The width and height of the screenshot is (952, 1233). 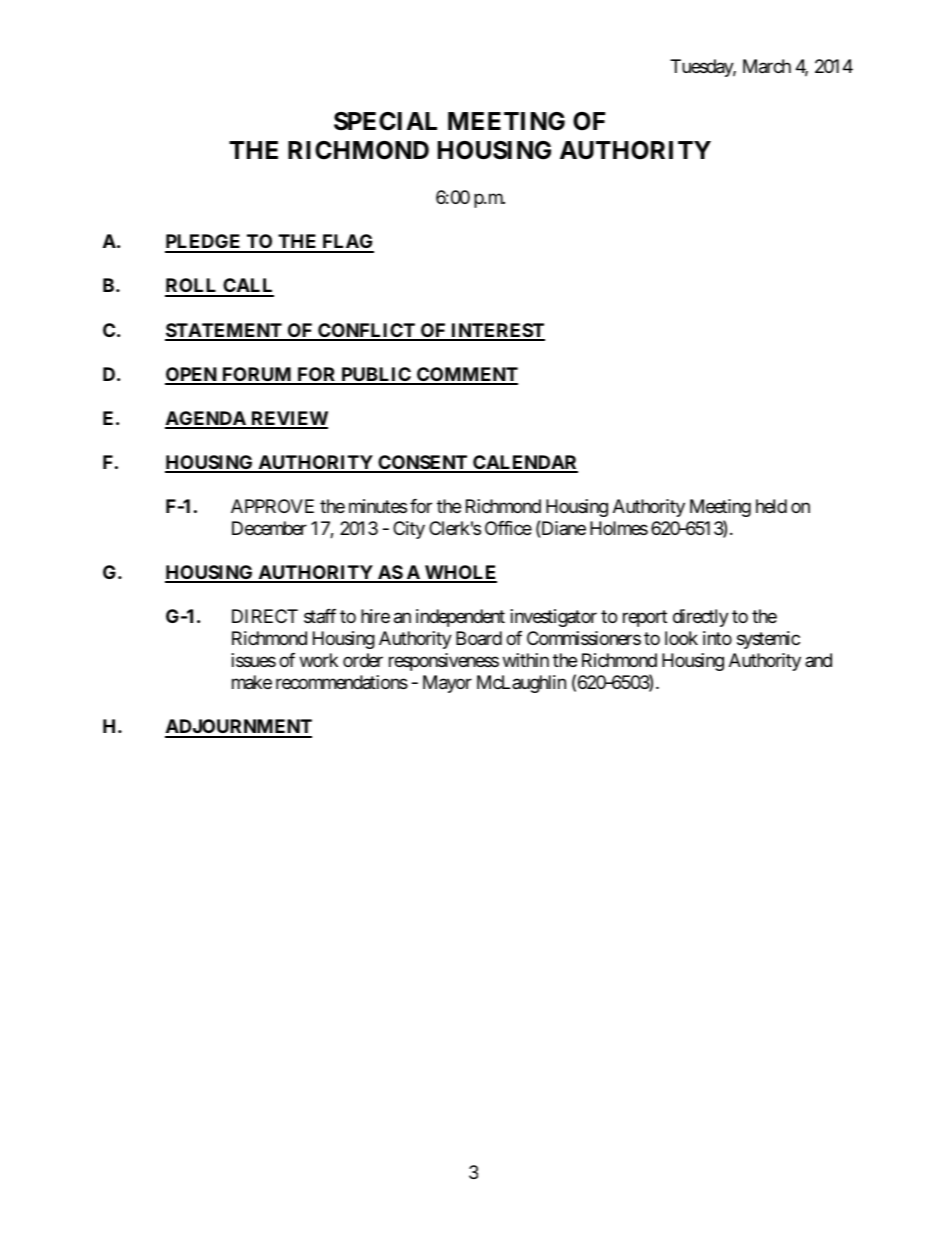 What do you see at coordinates (247, 287) in the screenshot?
I see `CALL` at bounding box center [247, 287].
